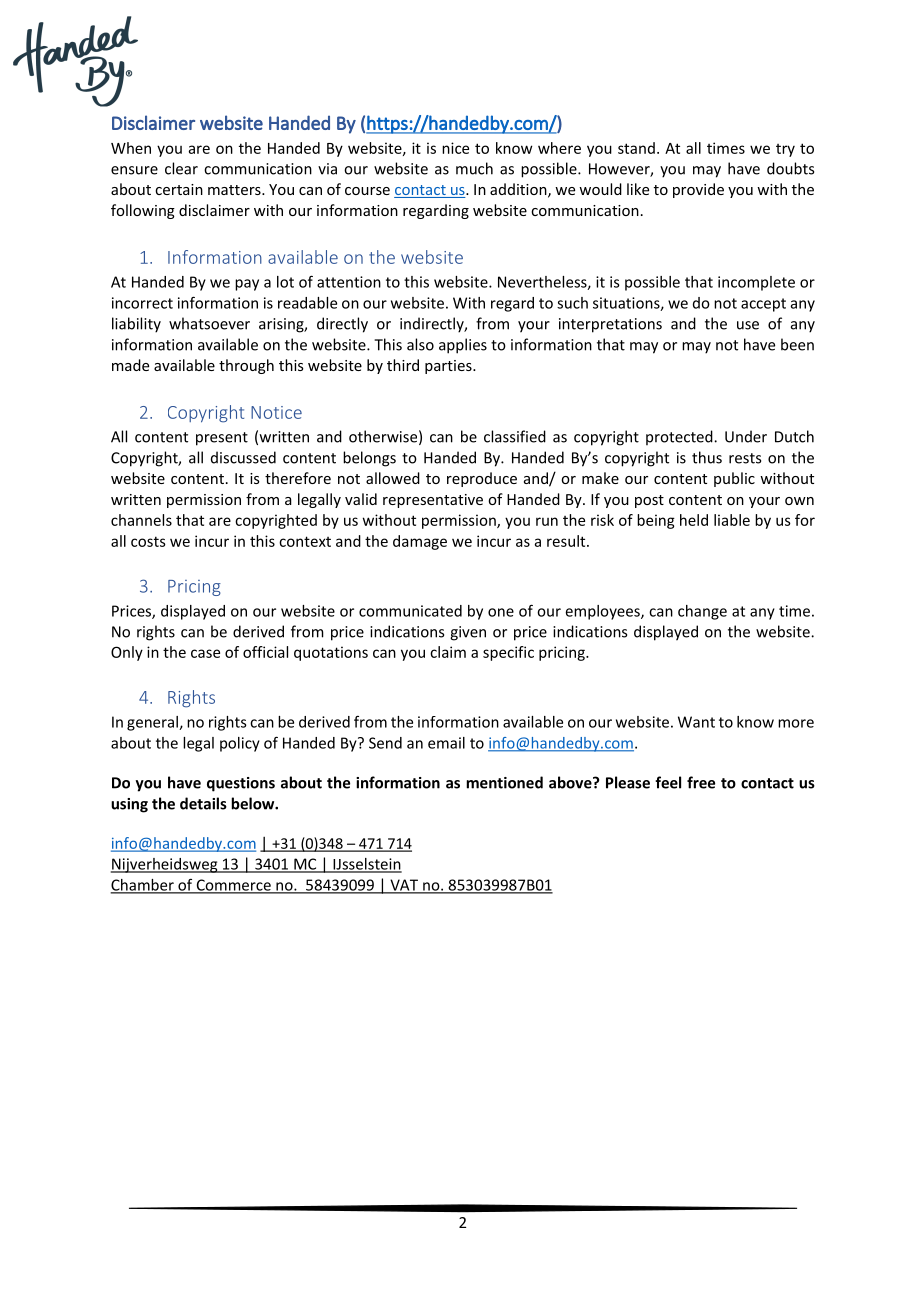 Image resolution: width=924 pixels, height=1308 pixels. What do you see at coordinates (404, 886) in the screenshot?
I see `VAT` at bounding box center [404, 886].
